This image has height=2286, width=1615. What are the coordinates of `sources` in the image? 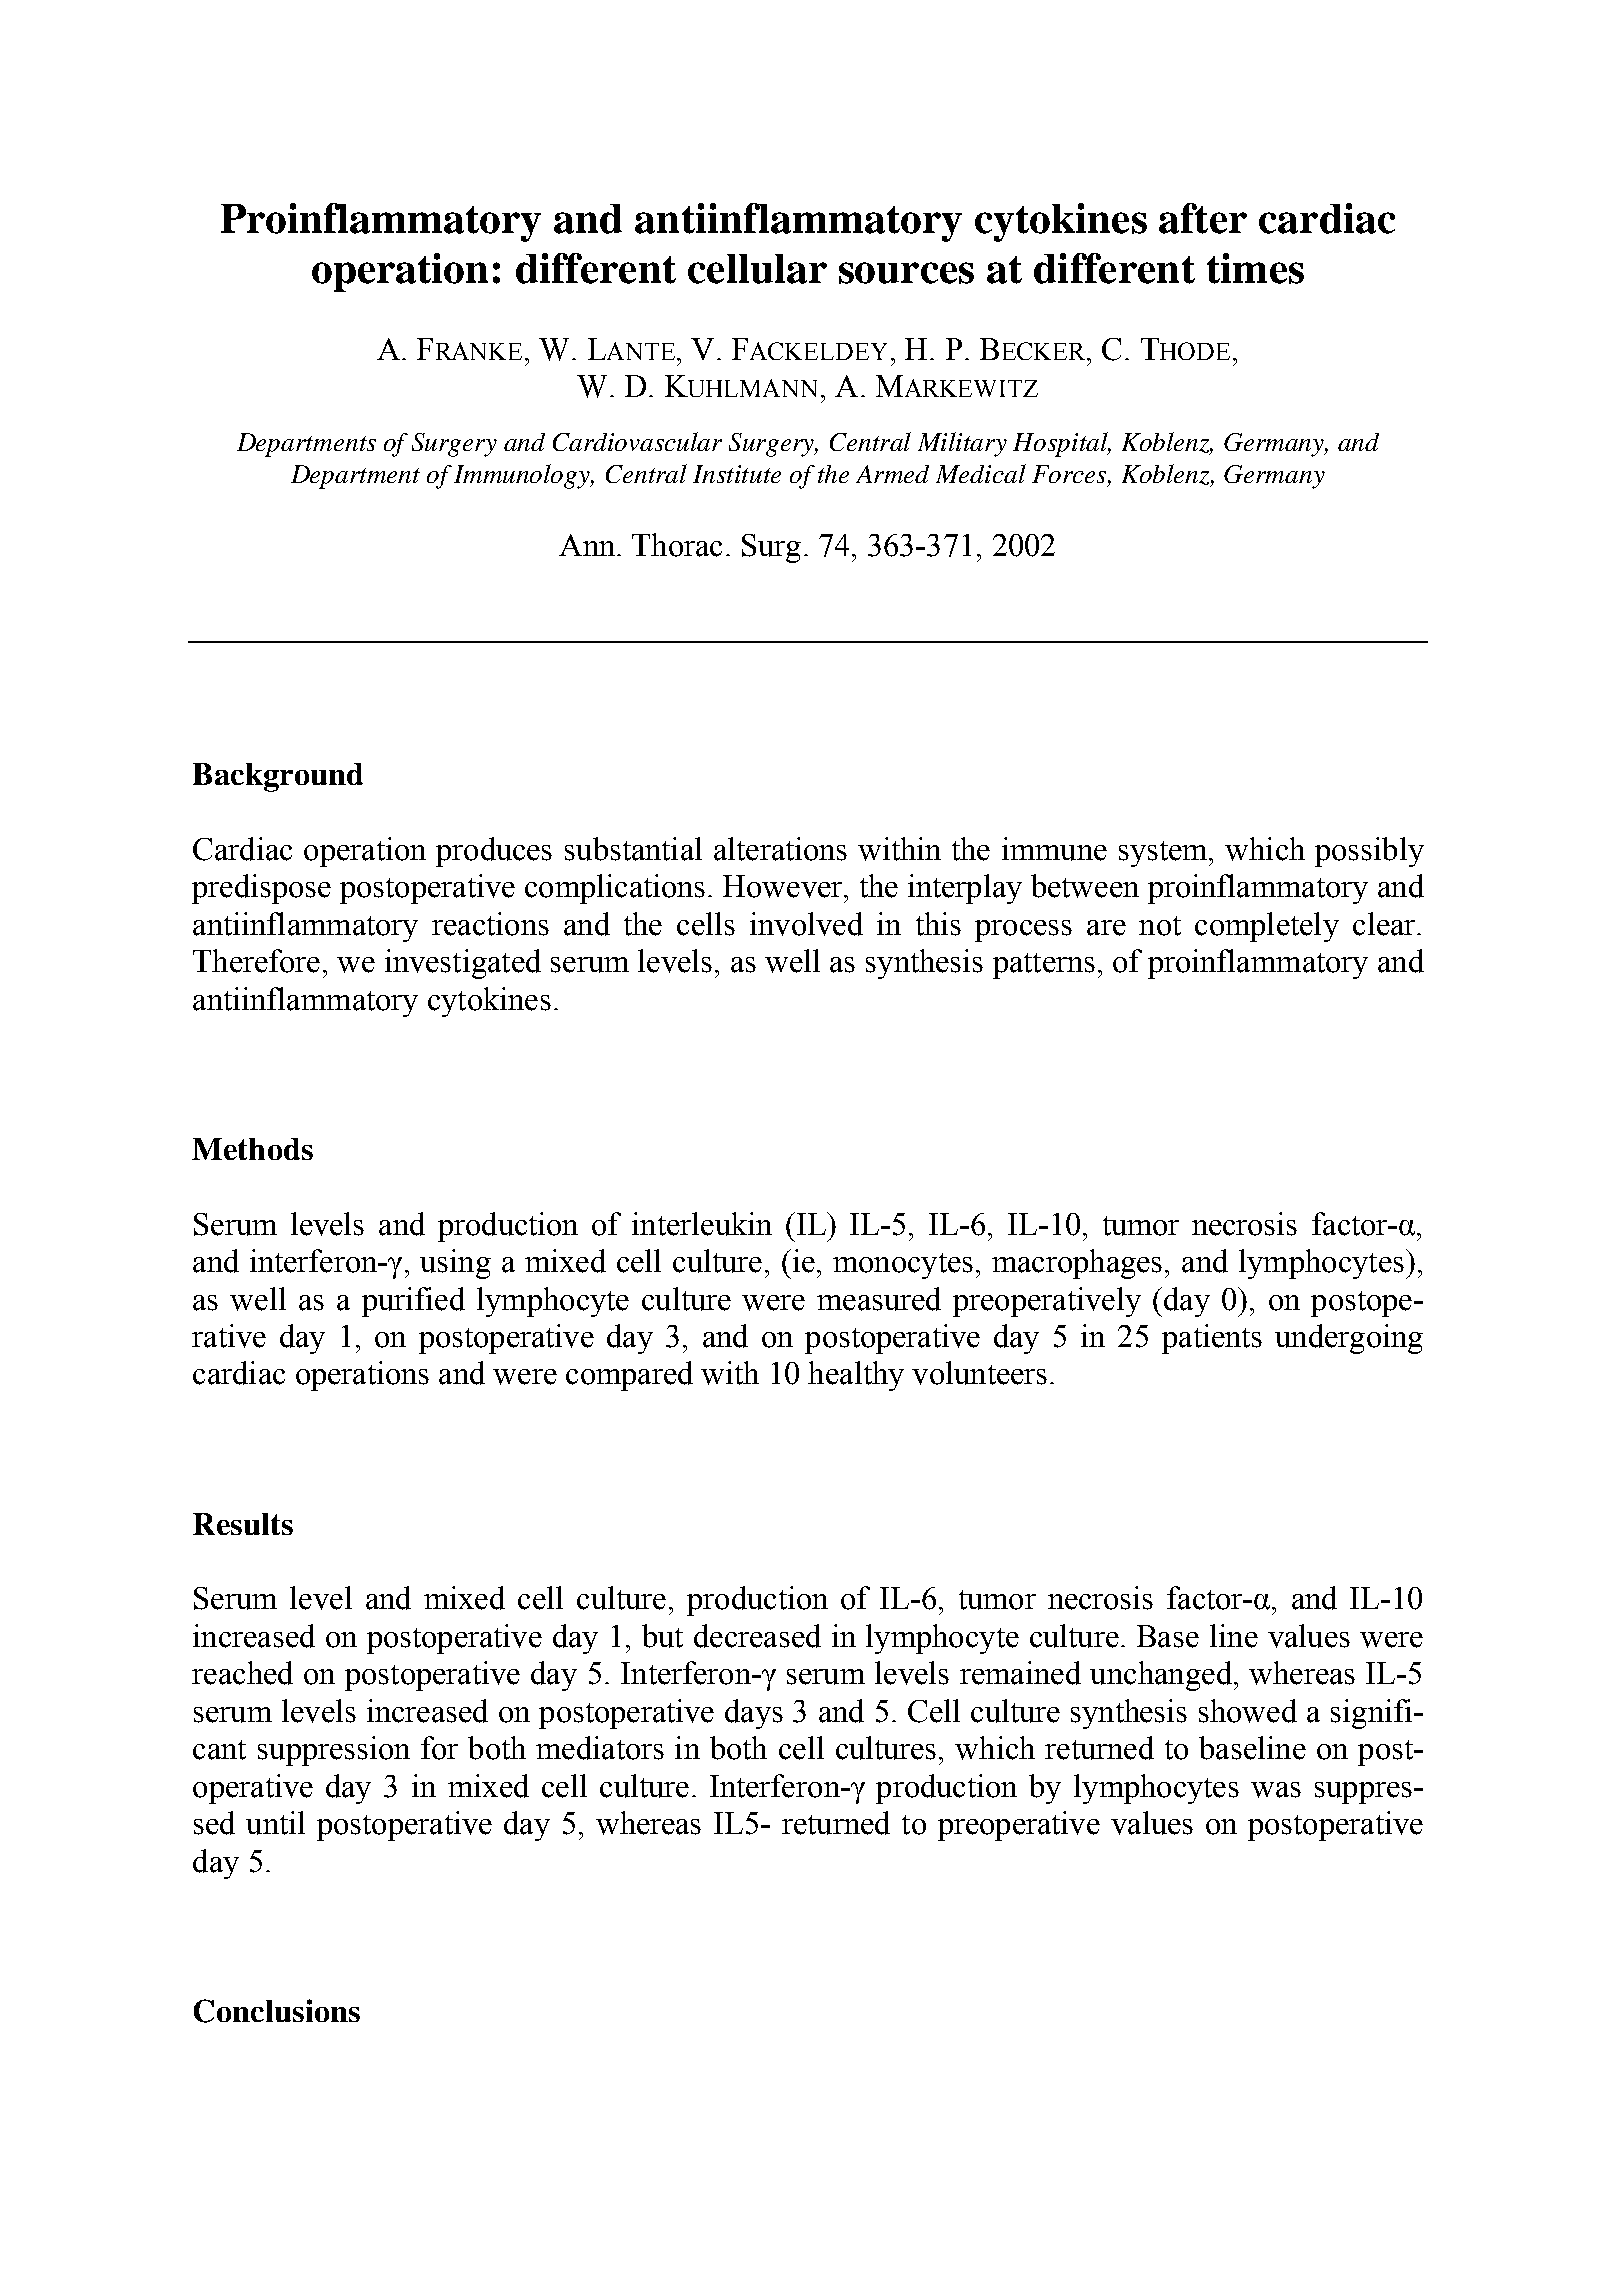 It's located at (906, 273).
